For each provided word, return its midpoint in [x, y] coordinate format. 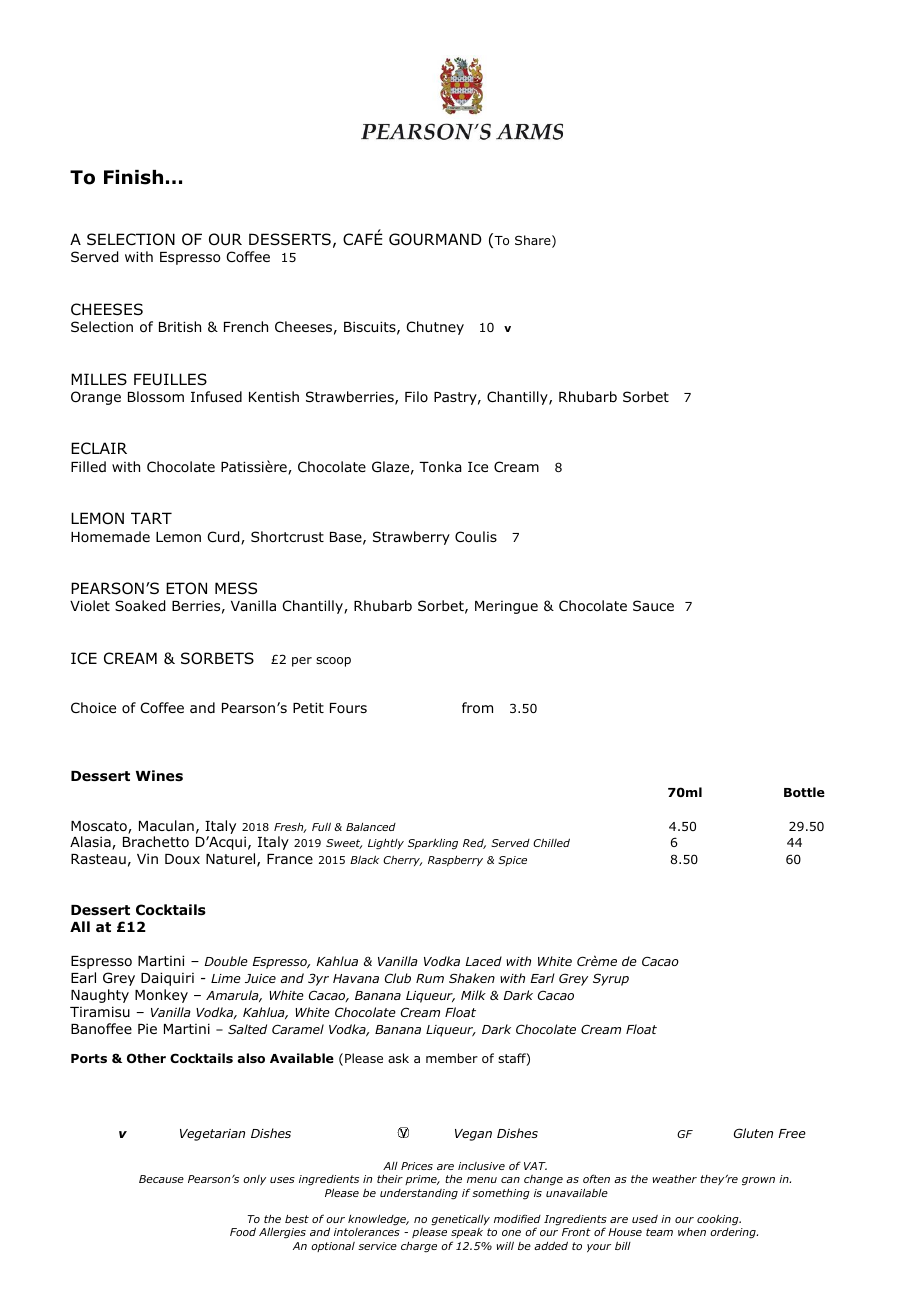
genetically [460, 1220]
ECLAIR [99, 448]
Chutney [435, 328]
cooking [719, 1220]
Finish [133, 177]
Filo [416, 396]
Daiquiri [167, 979]
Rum [430, 978]
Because [161, 1179]
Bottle [804, 792]
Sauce [653, 605]
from [477, 708]
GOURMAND [435, 239]
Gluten [753, 1133]
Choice [93, 707]
